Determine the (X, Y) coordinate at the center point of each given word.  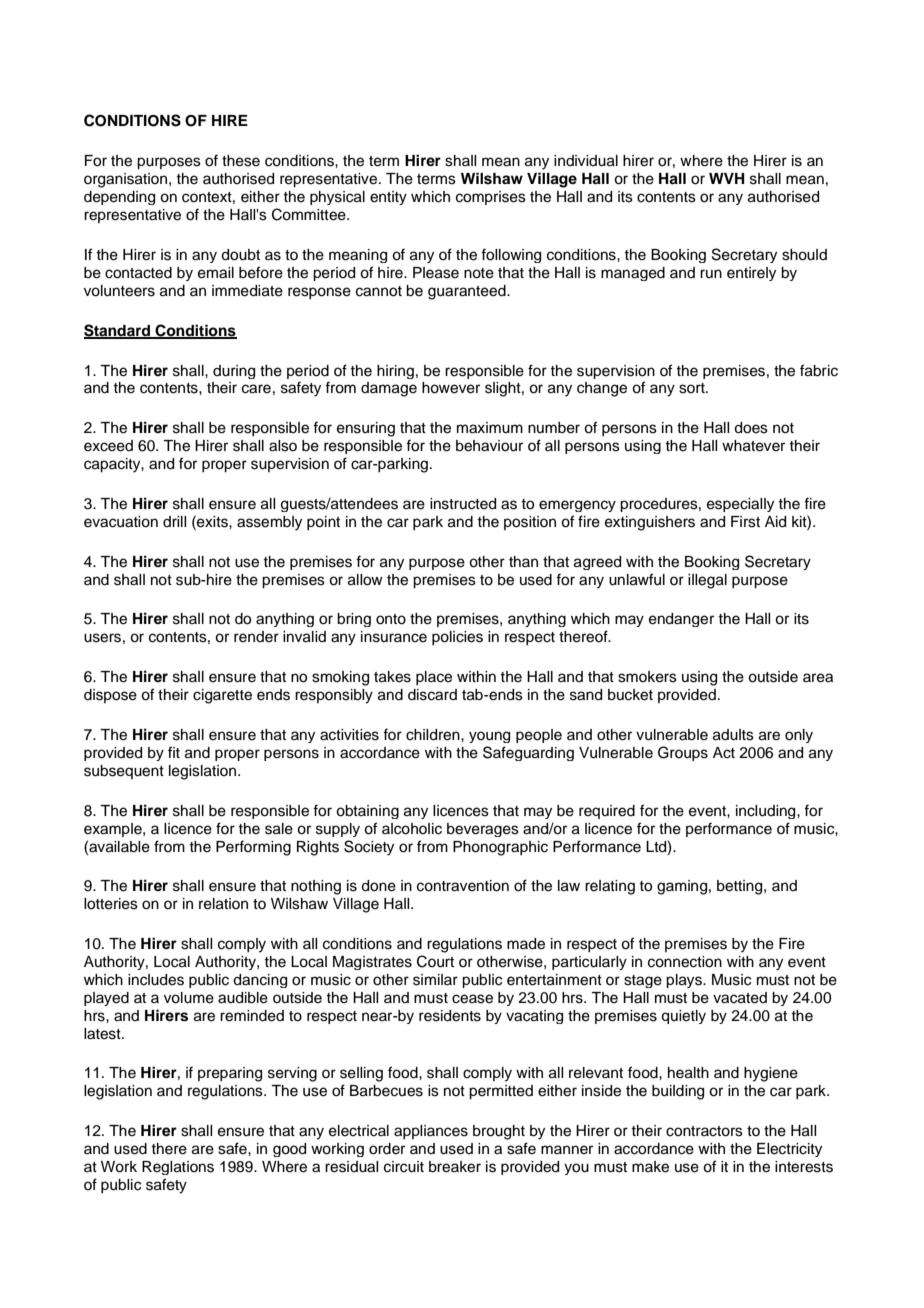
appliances (431, 1132)
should (804, 255)
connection (685, 962)
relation (223, 904)
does (751, 428)
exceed (108, 446)
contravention (463, 886)
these (241, 161)
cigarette (222, 696)
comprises (491, 198)
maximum (490, 428)
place (434, 678)
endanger (681, 620)
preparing (230, 1074)
